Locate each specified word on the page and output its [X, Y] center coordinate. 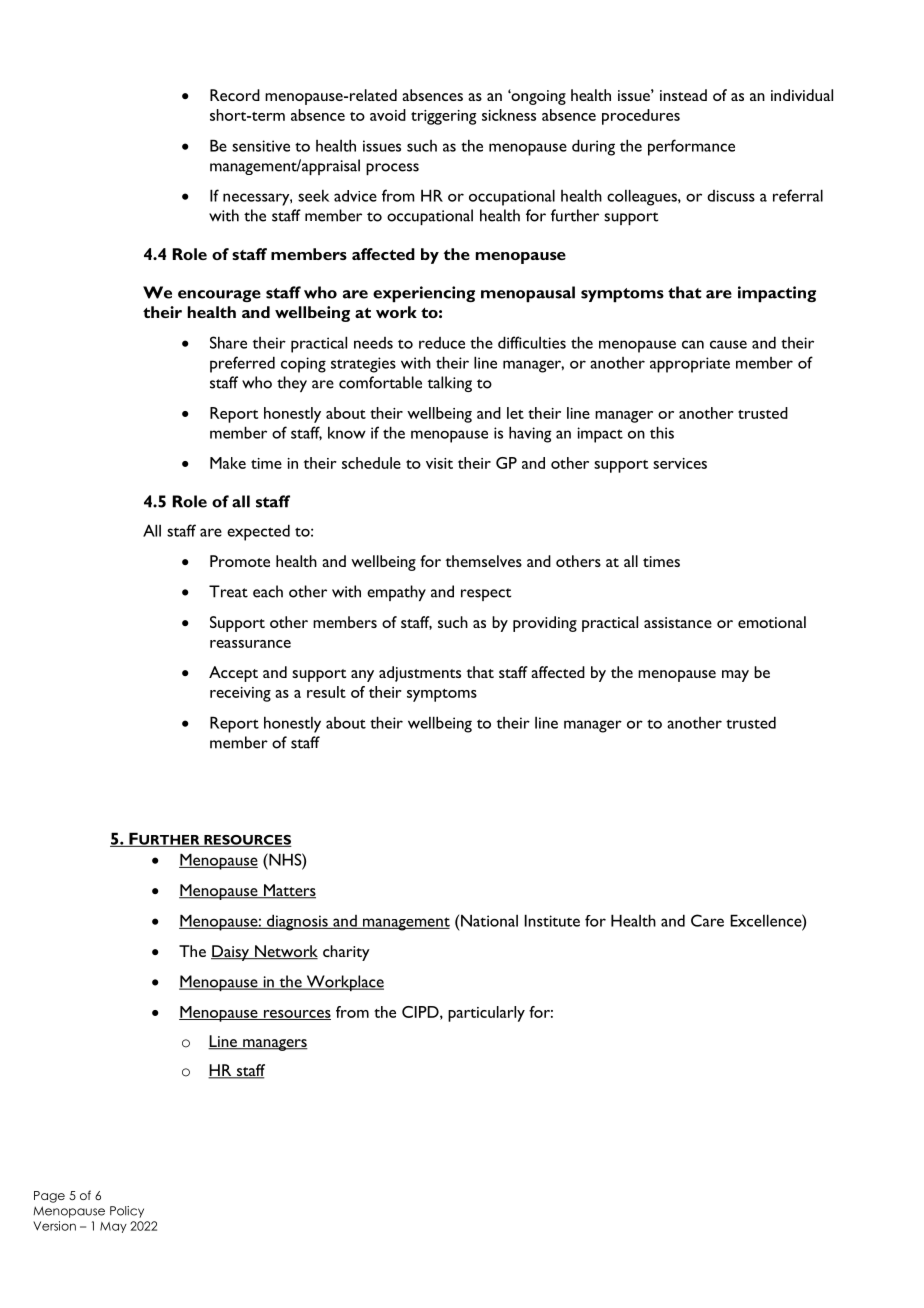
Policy [127, 1212]
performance [691, 147]
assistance [678, 622]
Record [235, 95]
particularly [486, 1014]
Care [707, 920]
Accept [233, 674]
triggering [444, 117]
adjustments [420, 674]
